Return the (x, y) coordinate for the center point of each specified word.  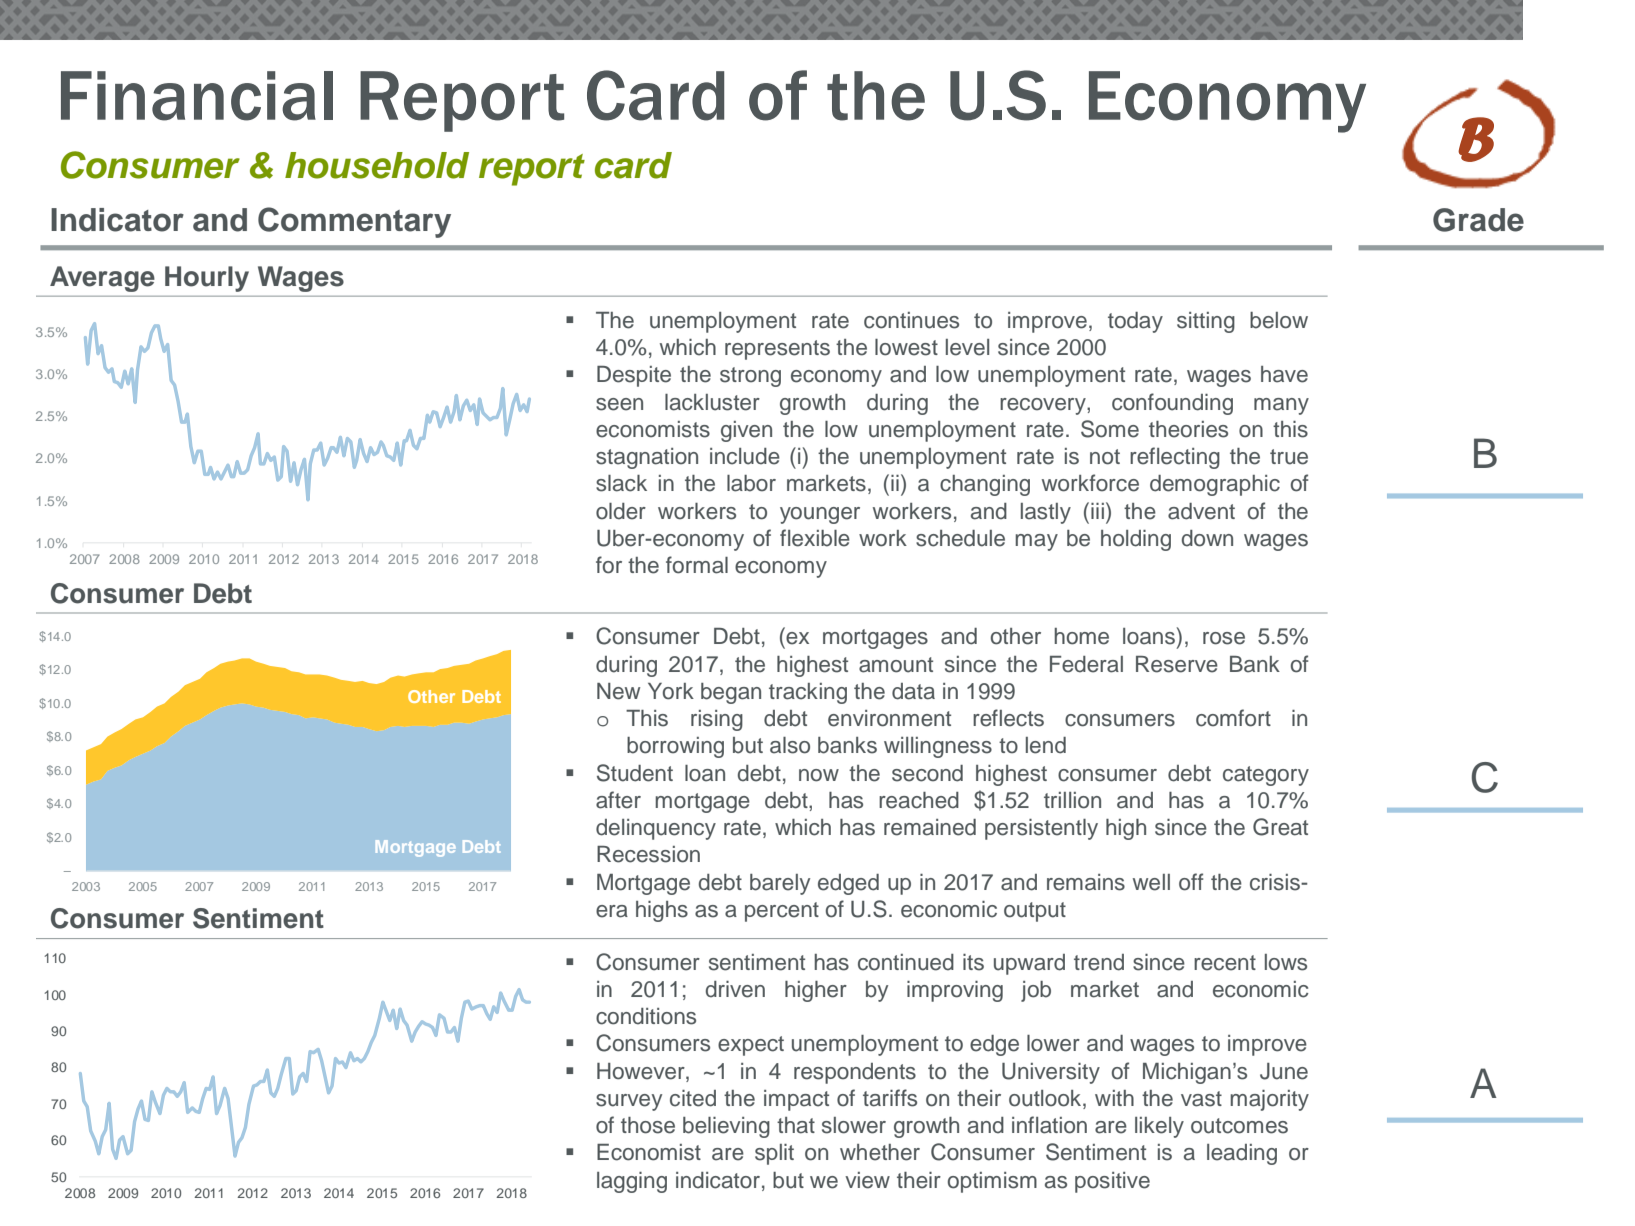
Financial (197, 96)
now (819, 775)
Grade (1478, 220)
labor (751, 483)
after (618, 800)
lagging (632, 1182)
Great (1280, 827)
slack (621, 483)
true (1289, 457)
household (377, 165)
